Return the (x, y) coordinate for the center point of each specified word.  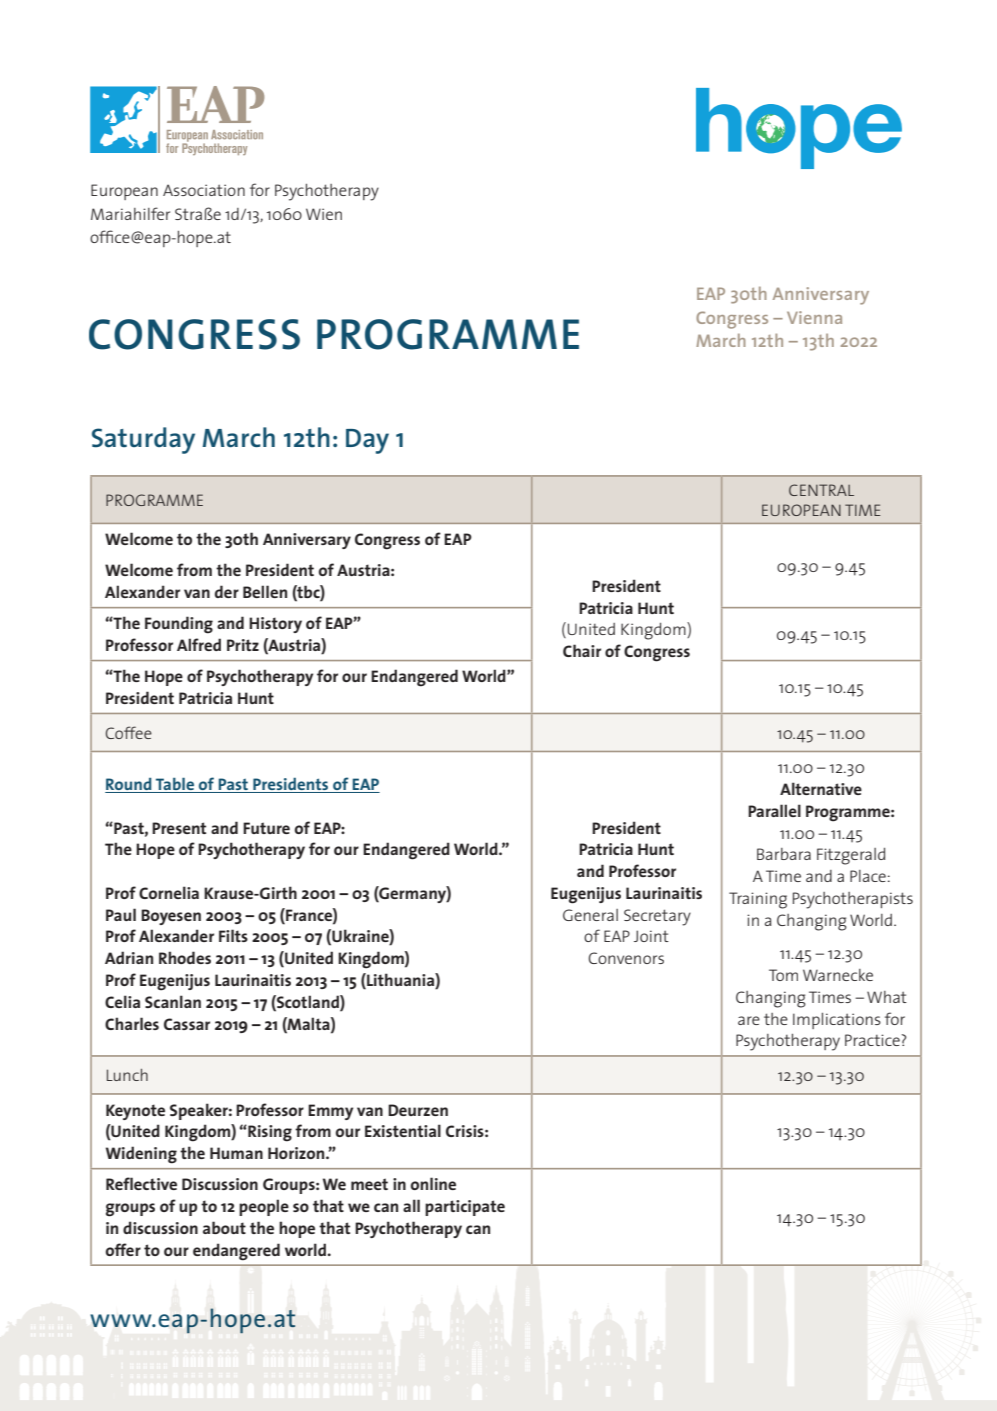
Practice (872, 1040)
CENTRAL (821, 490)
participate (465, 1208)
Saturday (143, 440)
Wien (324, 214)
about (224, 1227)
